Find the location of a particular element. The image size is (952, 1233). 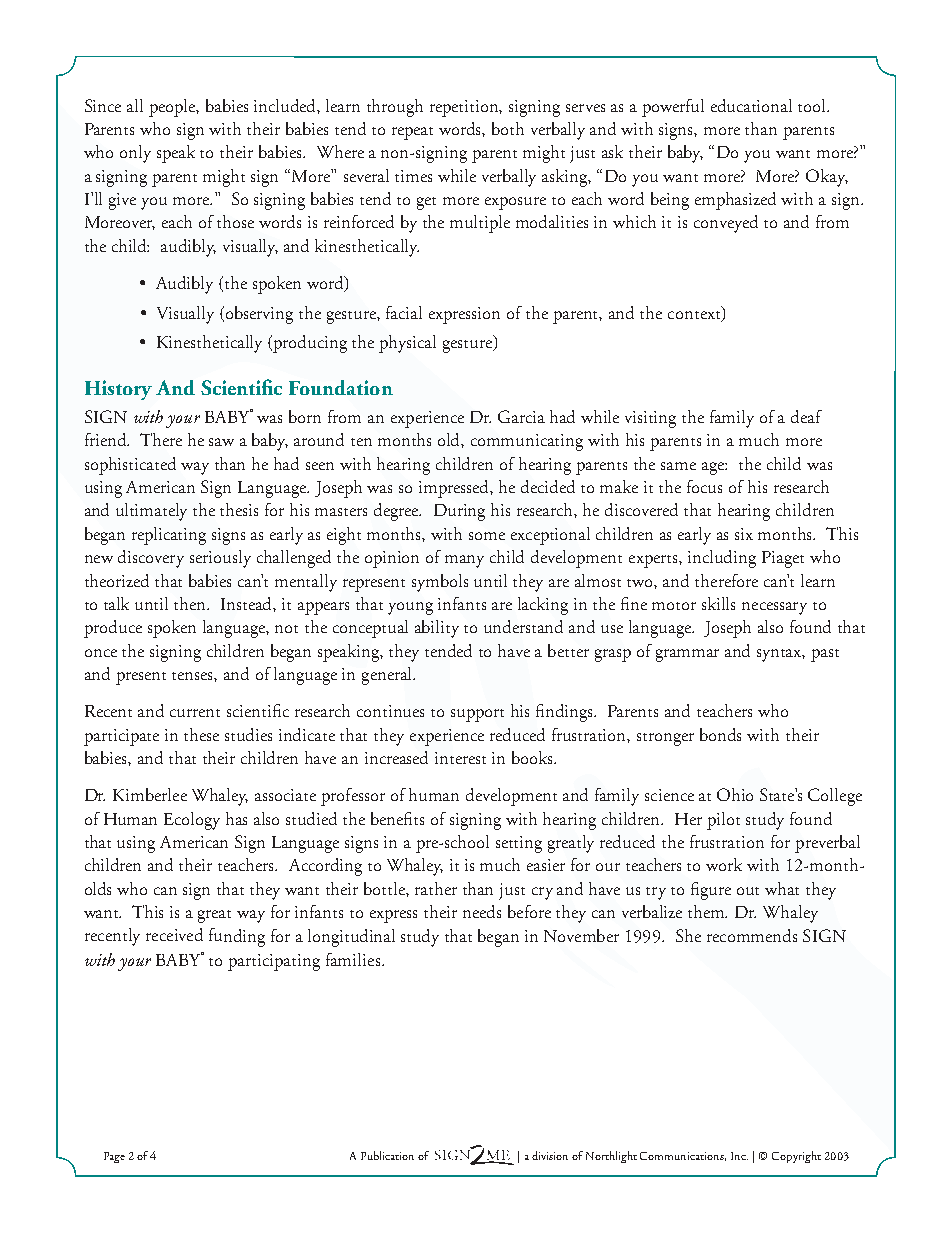

then is located at coordinates (191, 603).
